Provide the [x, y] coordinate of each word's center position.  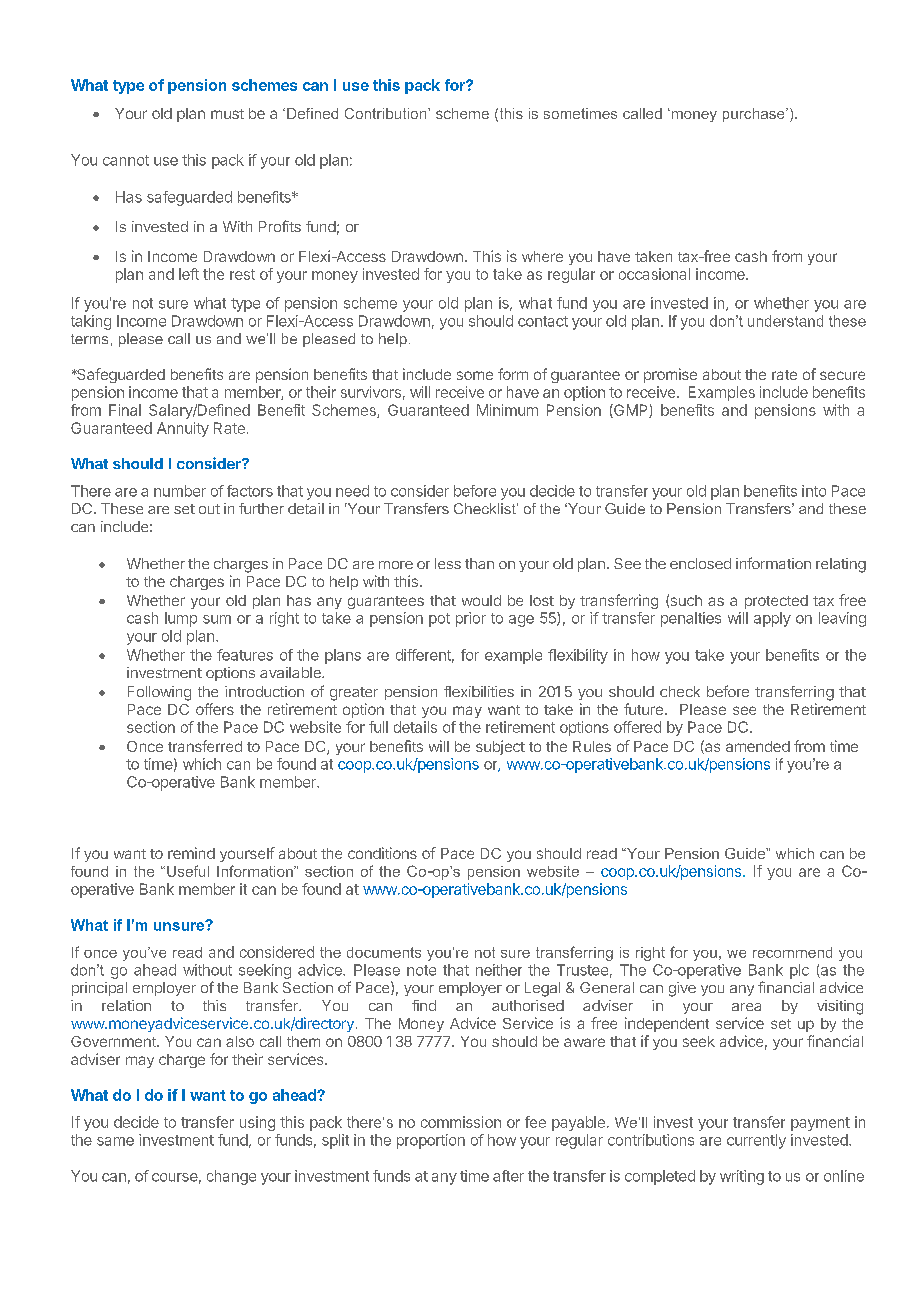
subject [500, 747]
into [814, 491]
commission [461, 1122]
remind [191, 853]
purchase [755, 115]
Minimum [507, 410]
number [180, 491]
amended [758, 746]
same [115, 1141]
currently [756, 1141]
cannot [126, 160]
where [542, 256]
